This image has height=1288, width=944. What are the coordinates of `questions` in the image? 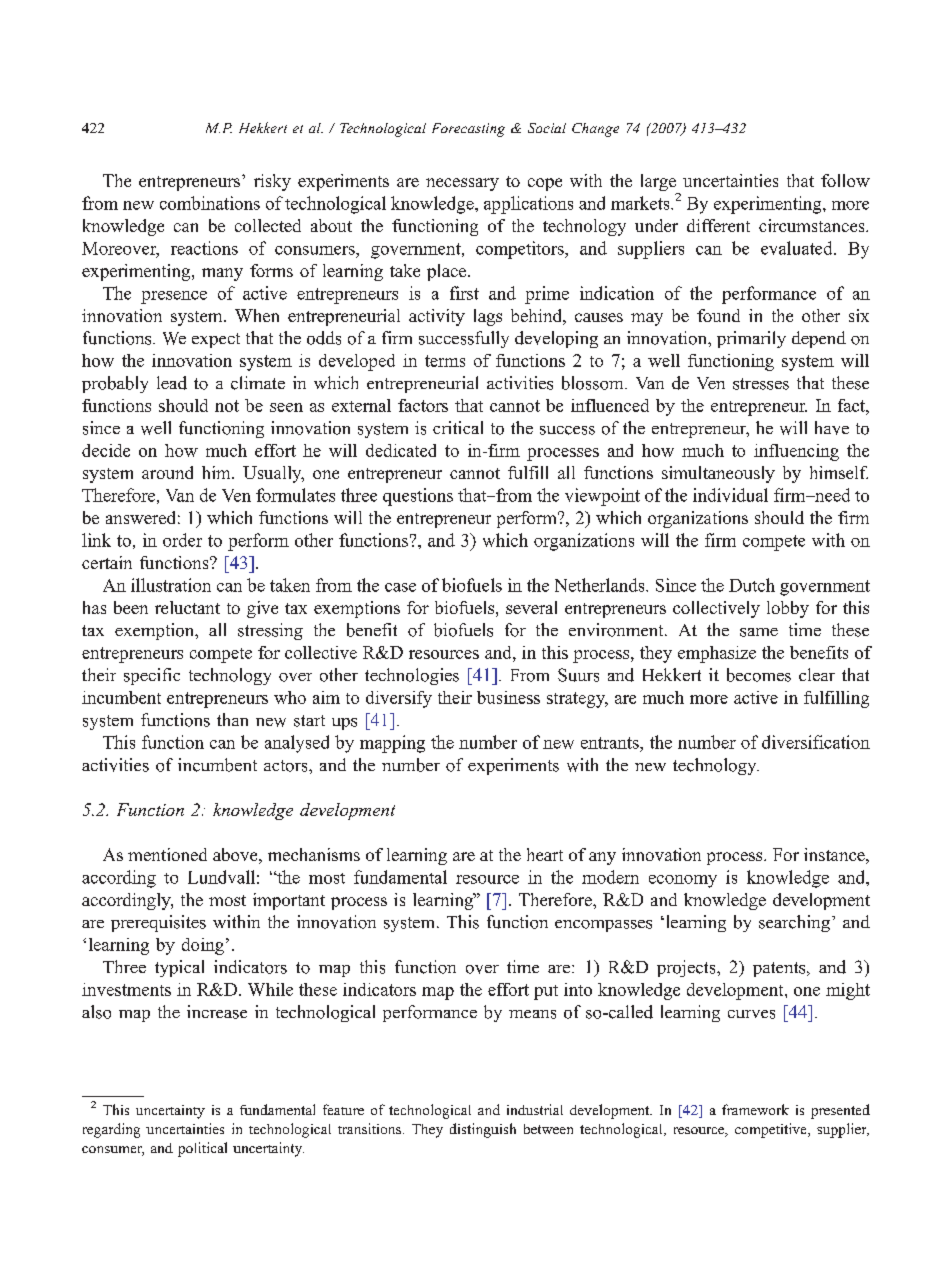 It's located at (418, 497).
